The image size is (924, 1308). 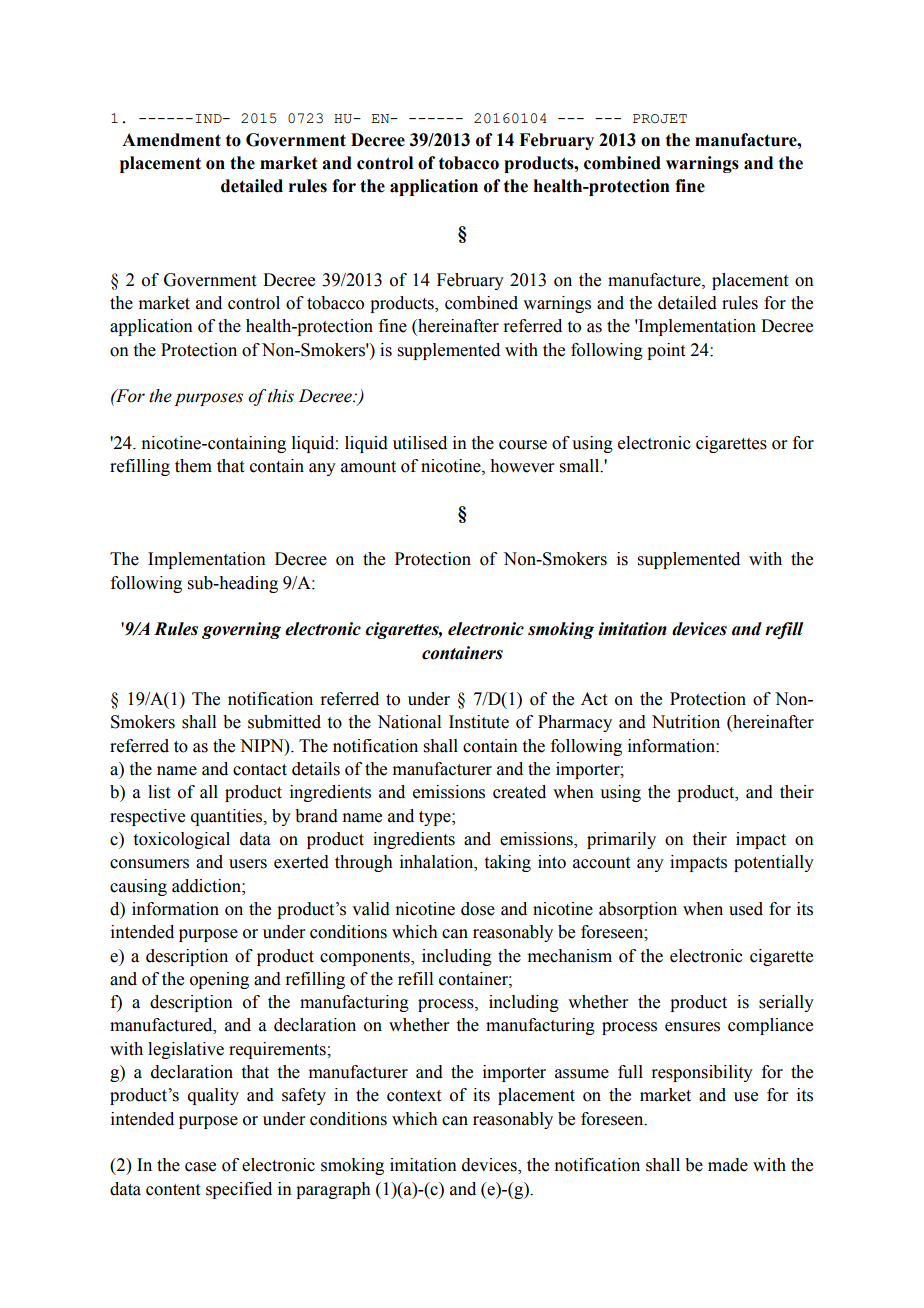 I want to click on them, so click(x=193, y=466).
